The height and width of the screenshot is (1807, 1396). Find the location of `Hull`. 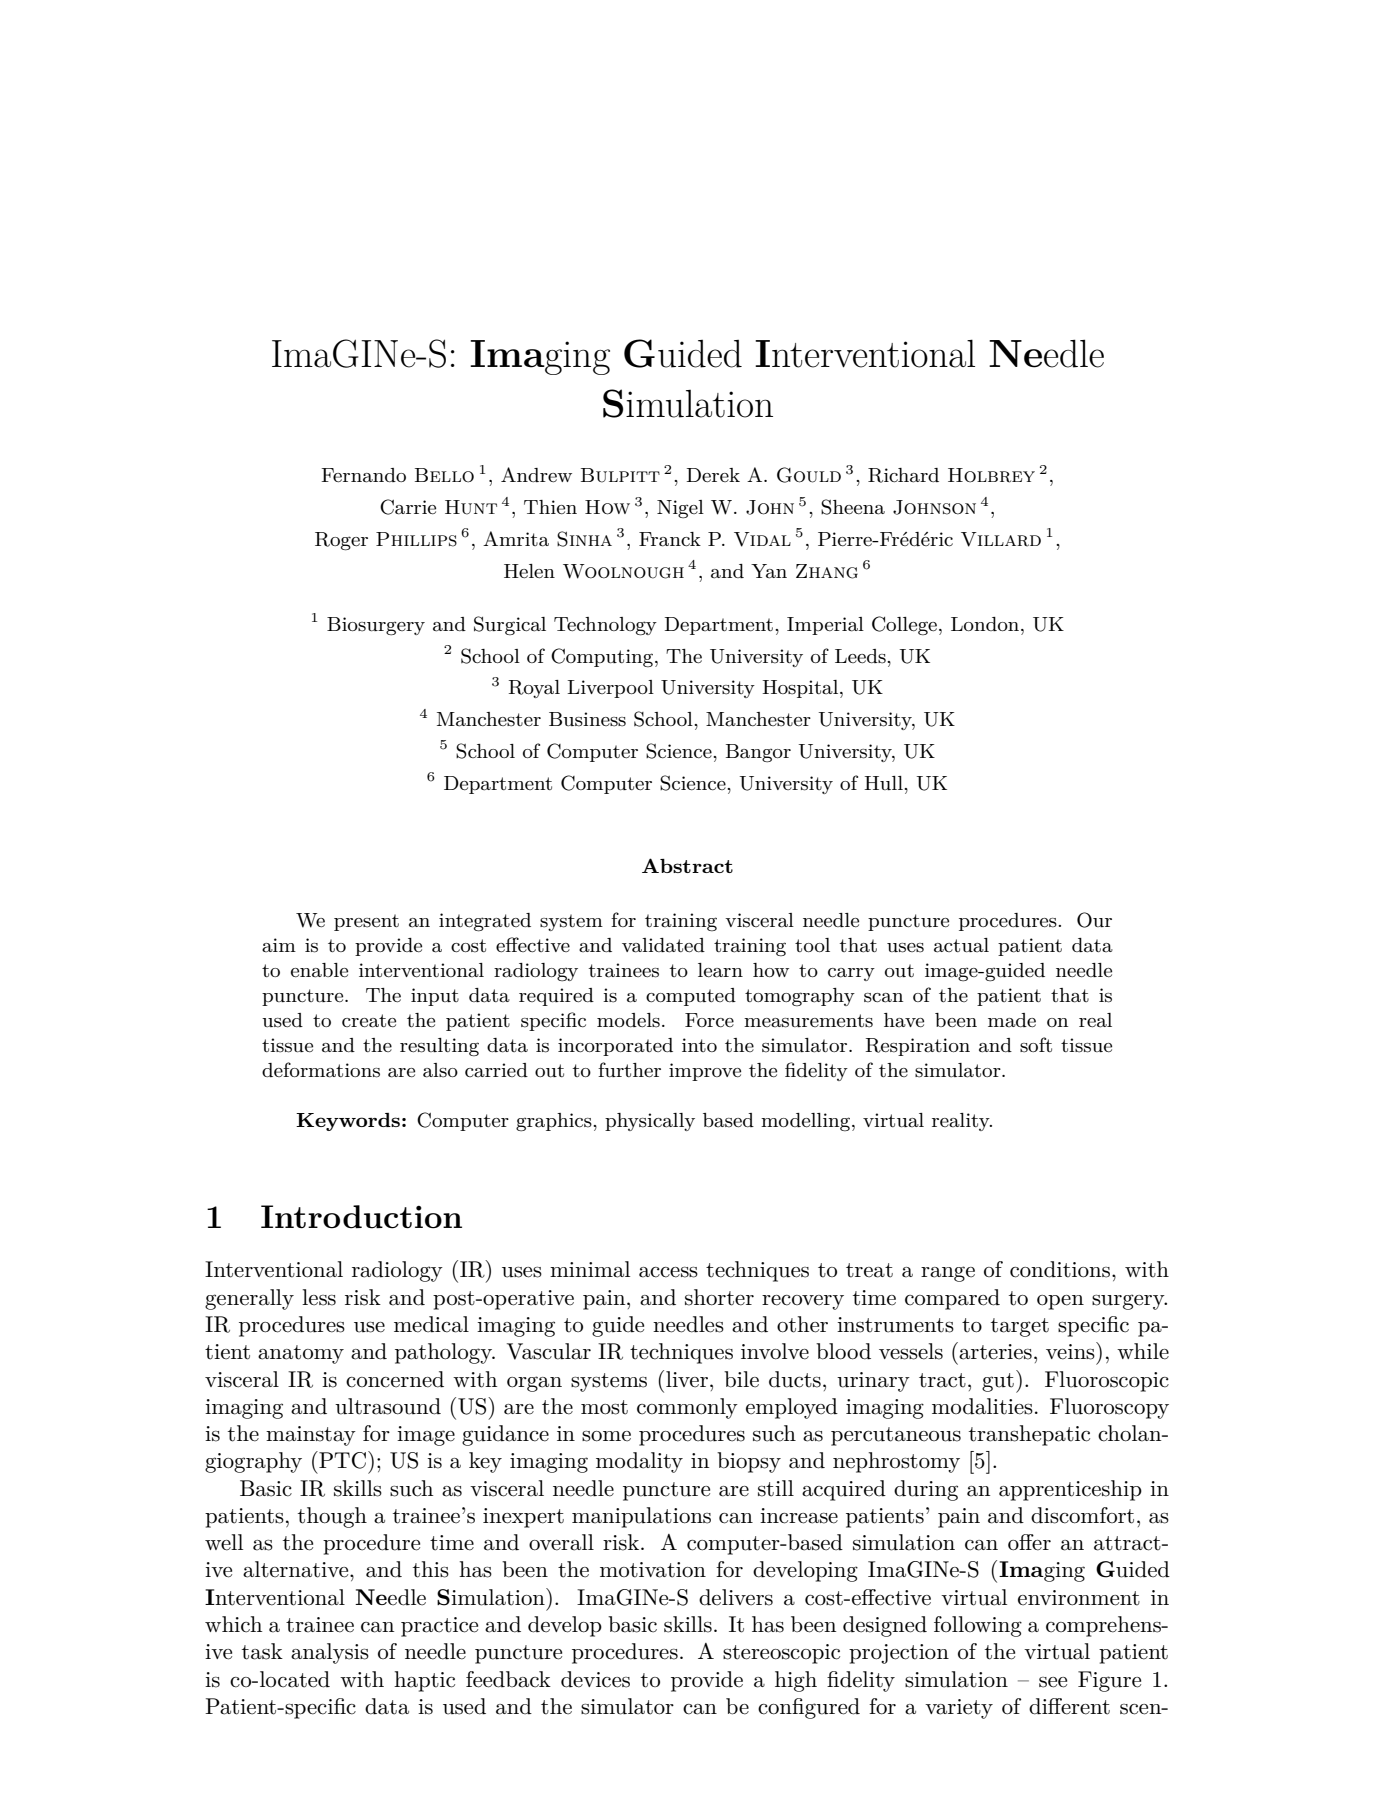

Hull is located at coordinates (884, 783).
